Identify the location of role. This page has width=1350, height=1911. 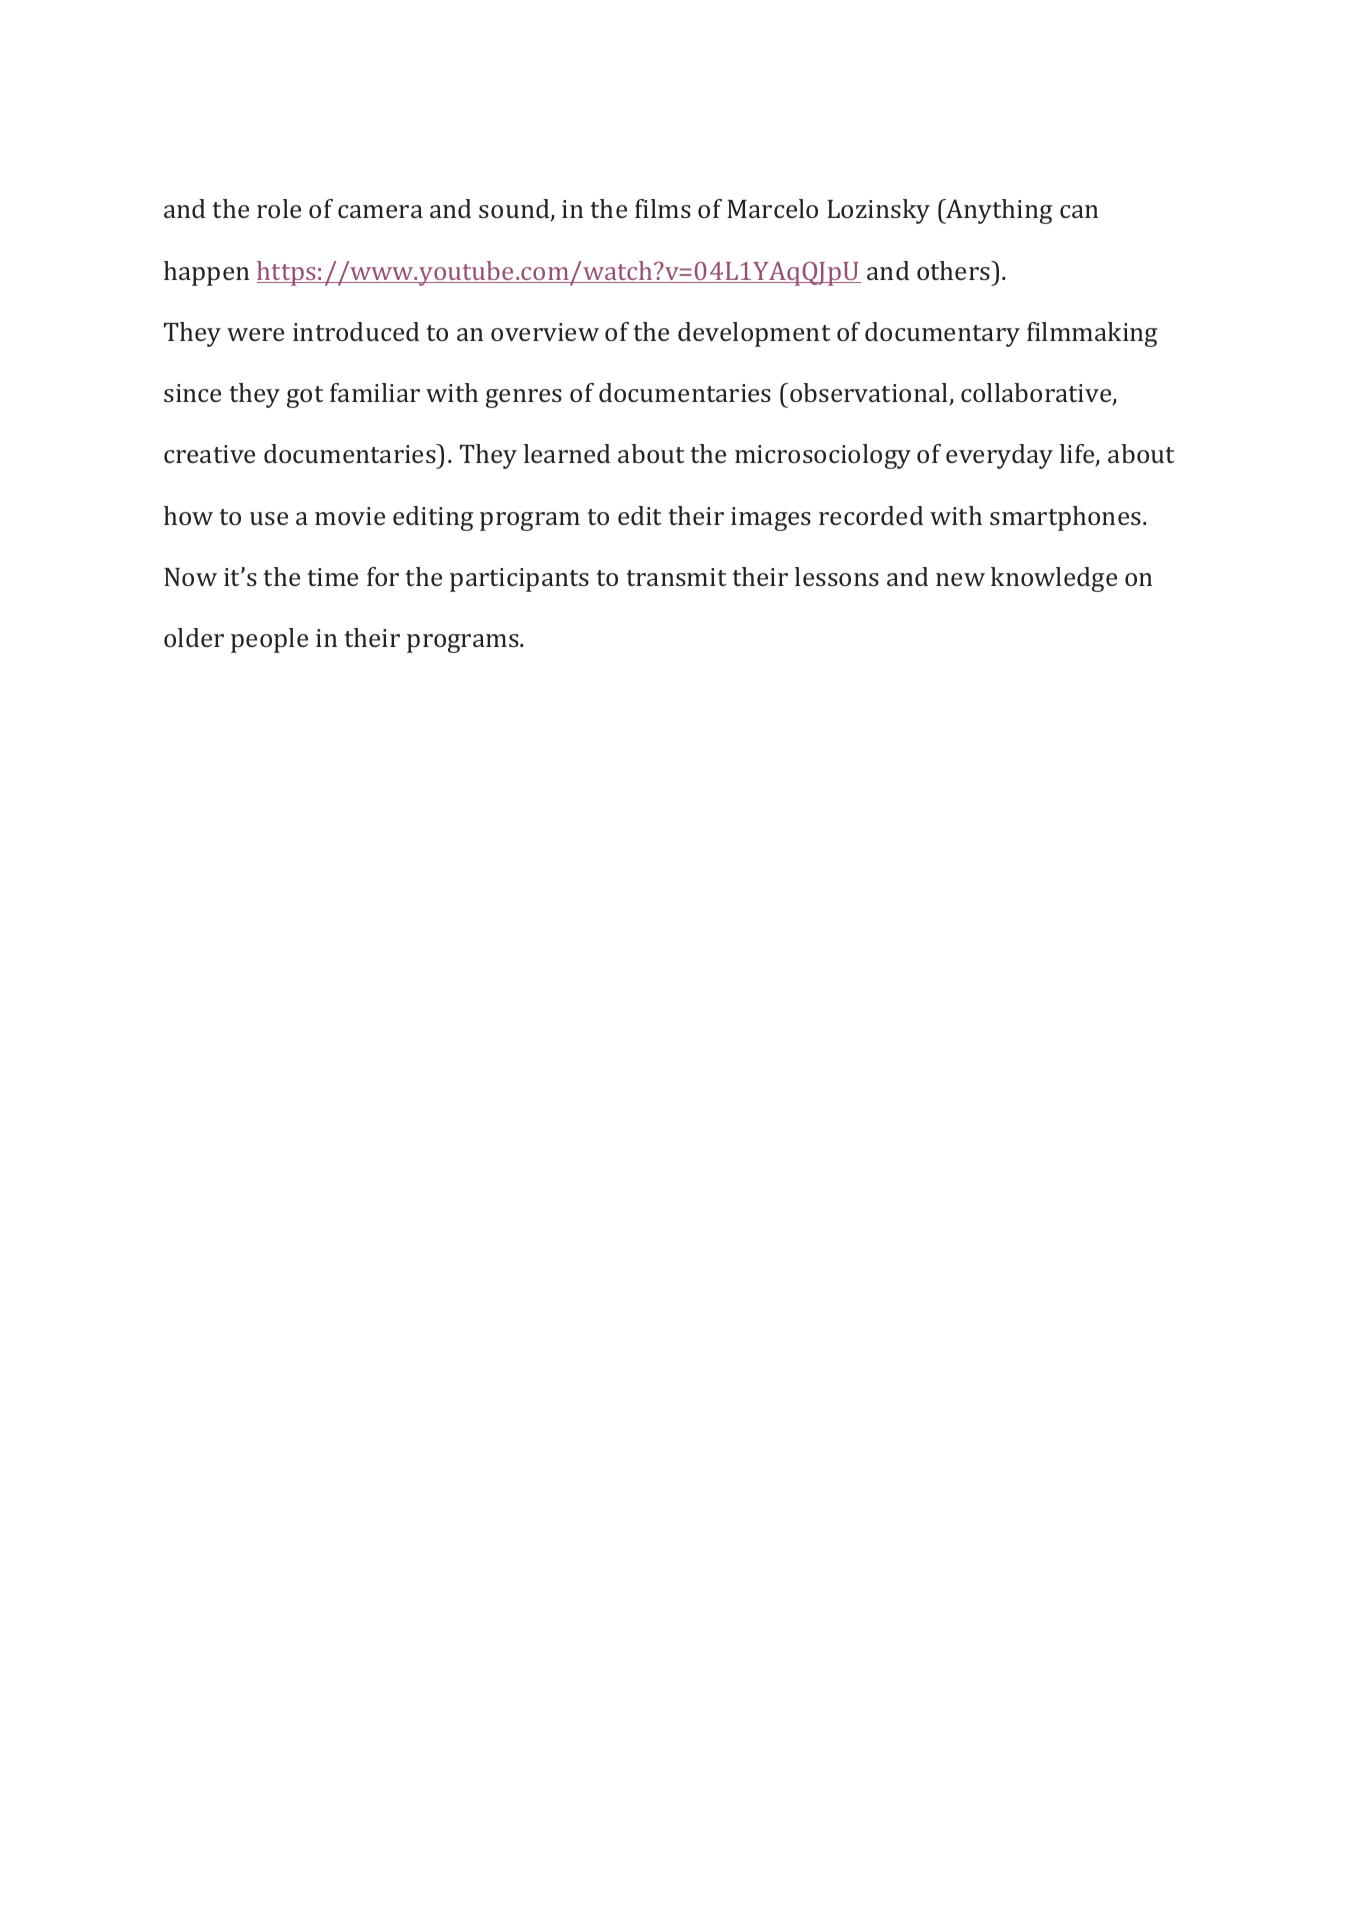
(279, 208).
